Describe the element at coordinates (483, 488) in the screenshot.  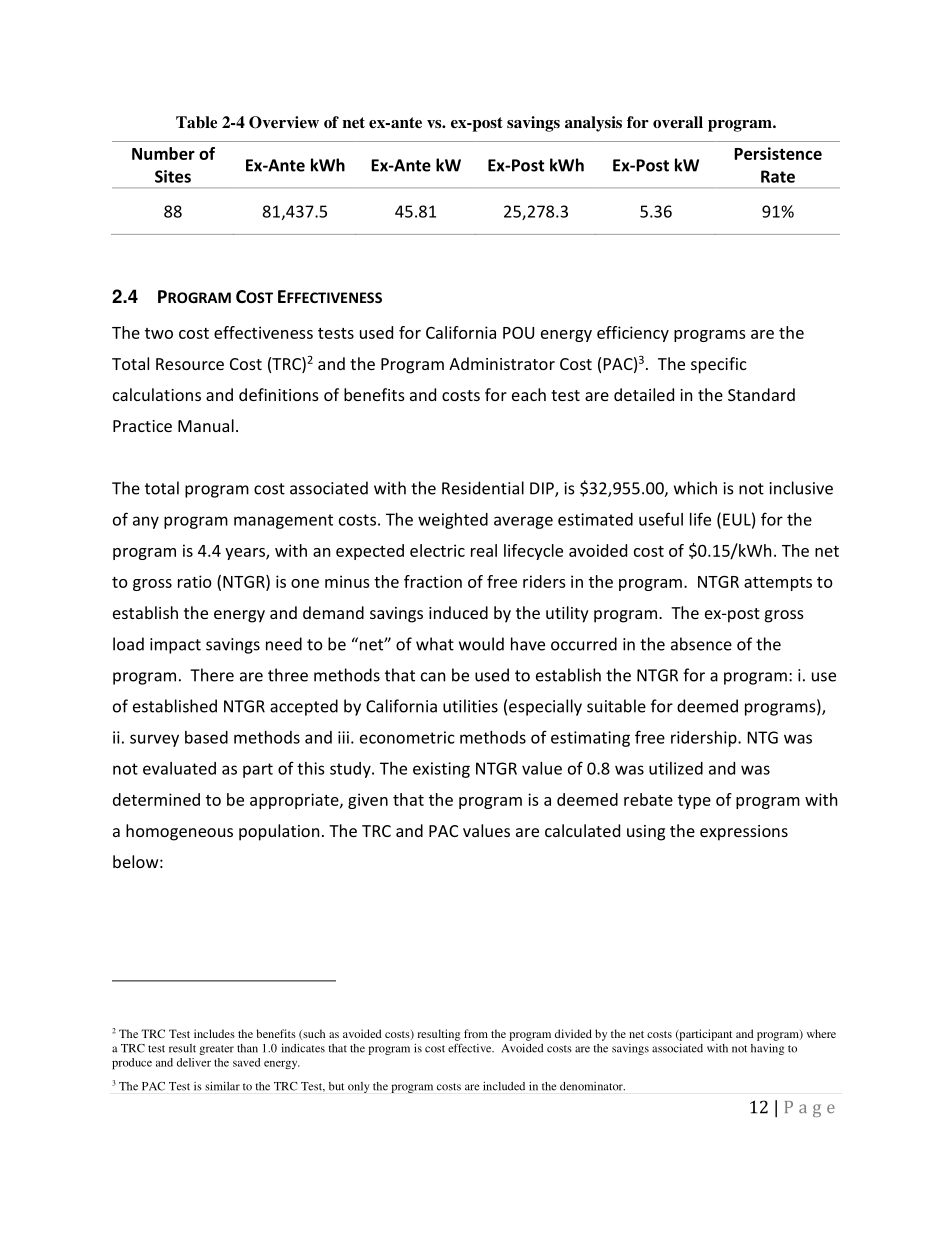
I see `Residential` at that location.
